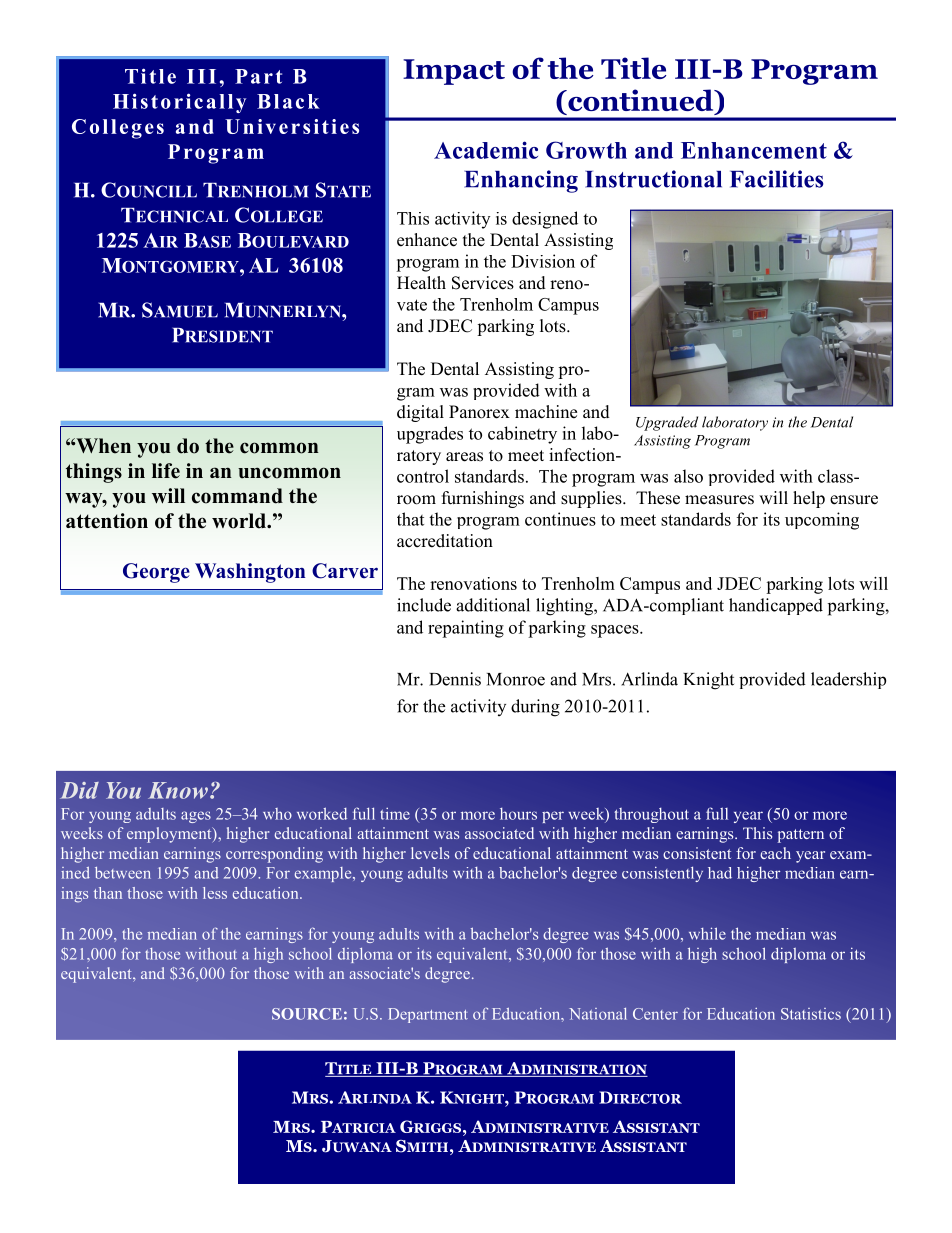  Describe the element at coordinates (420, 413) in the page. I see `digital` at that location.
